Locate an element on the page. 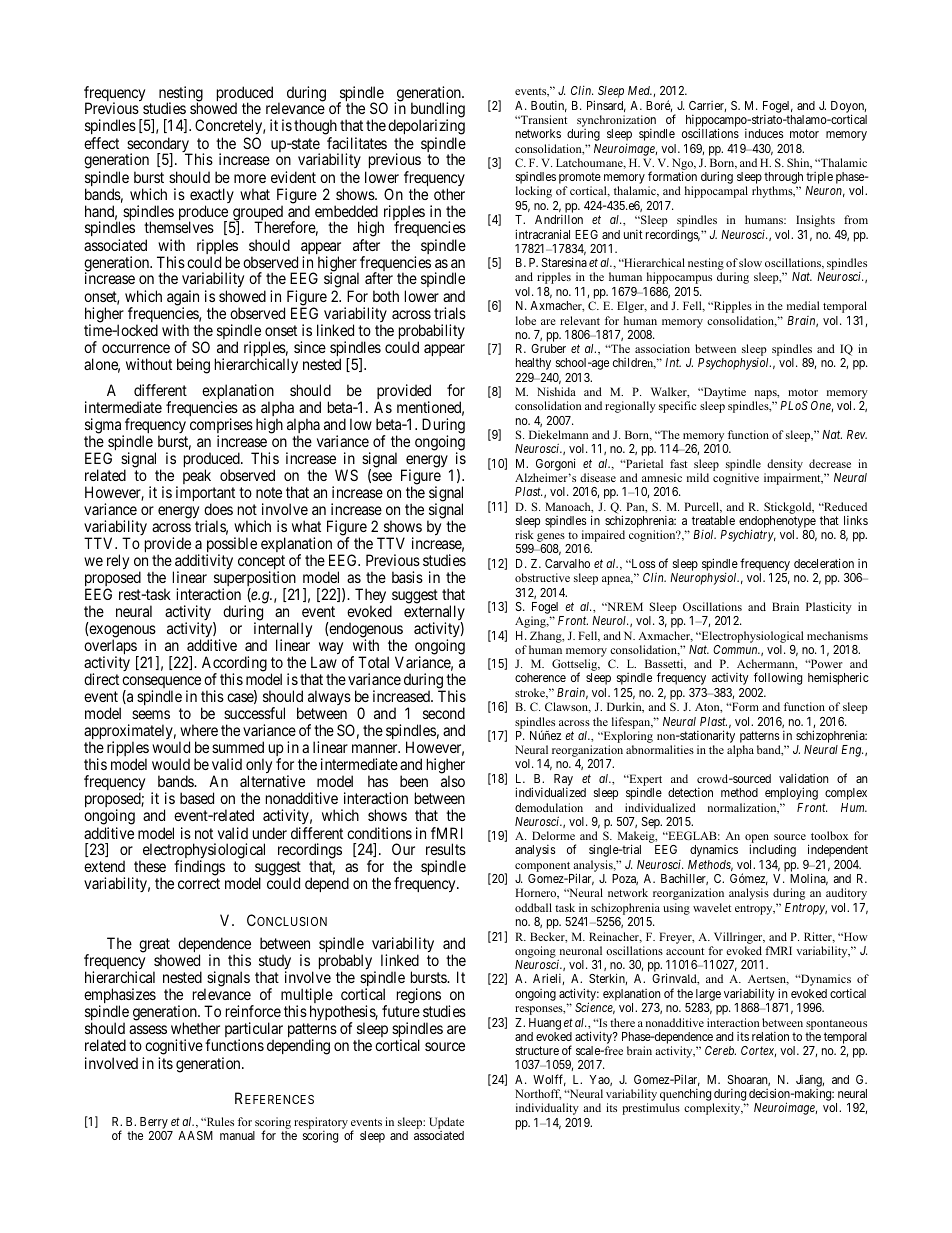  bundling is located at coordinates (438, 111).
